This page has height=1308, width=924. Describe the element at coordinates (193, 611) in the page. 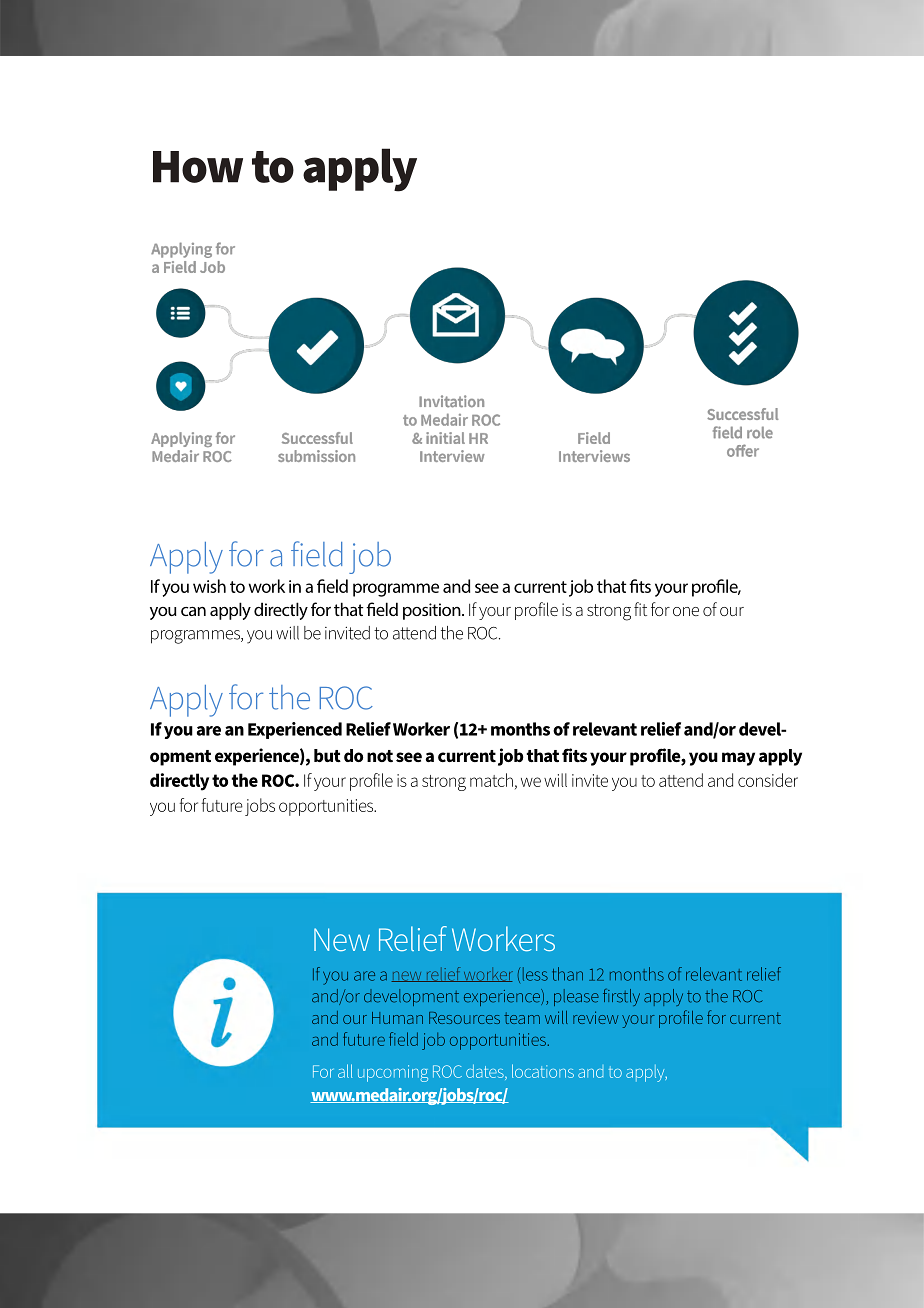

I see `can` at that location.
